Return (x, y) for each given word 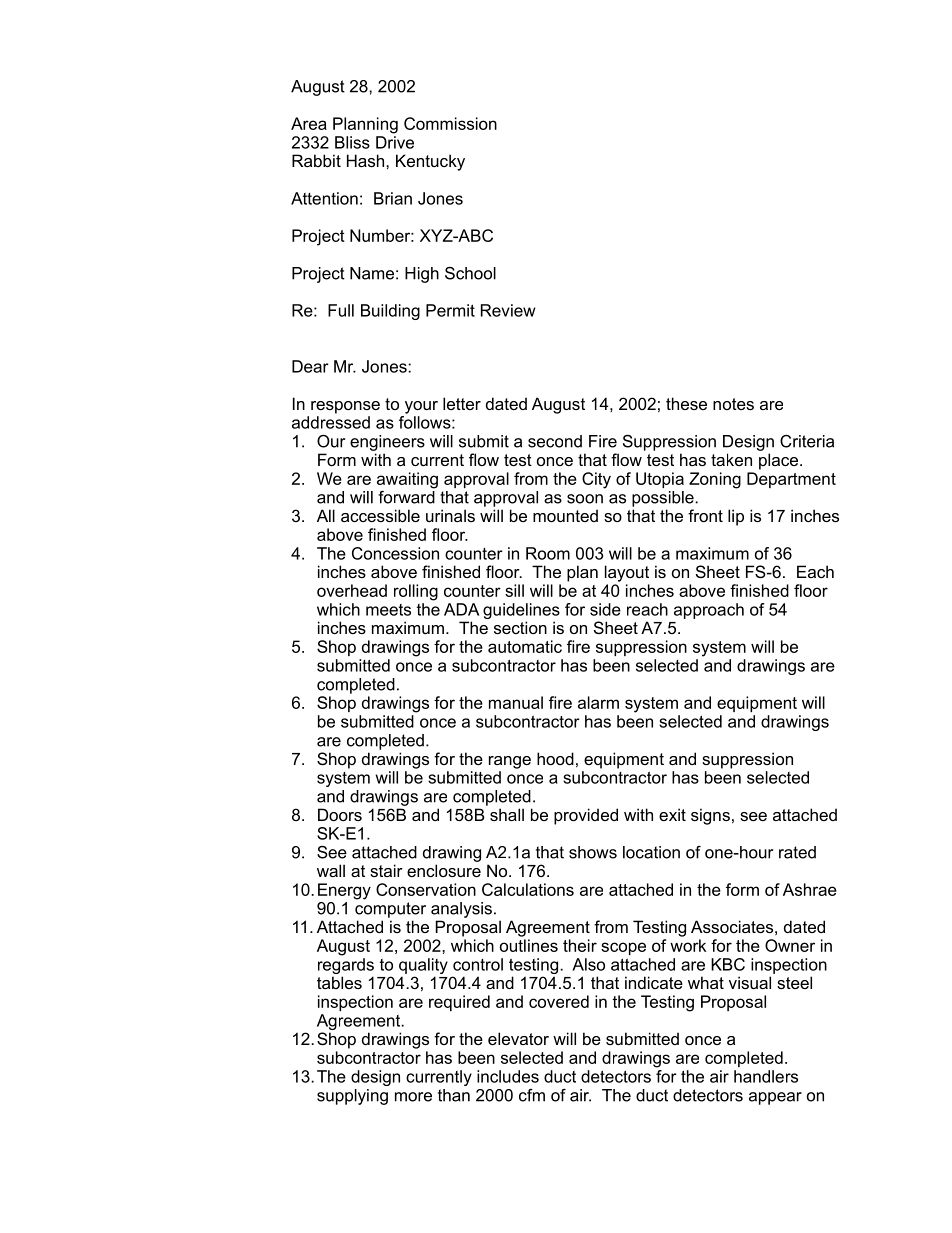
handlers (766, 1076)
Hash (367, 160)
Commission (450, 123)
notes (733, 404)
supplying (352, 1097)
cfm (532, 1095)
